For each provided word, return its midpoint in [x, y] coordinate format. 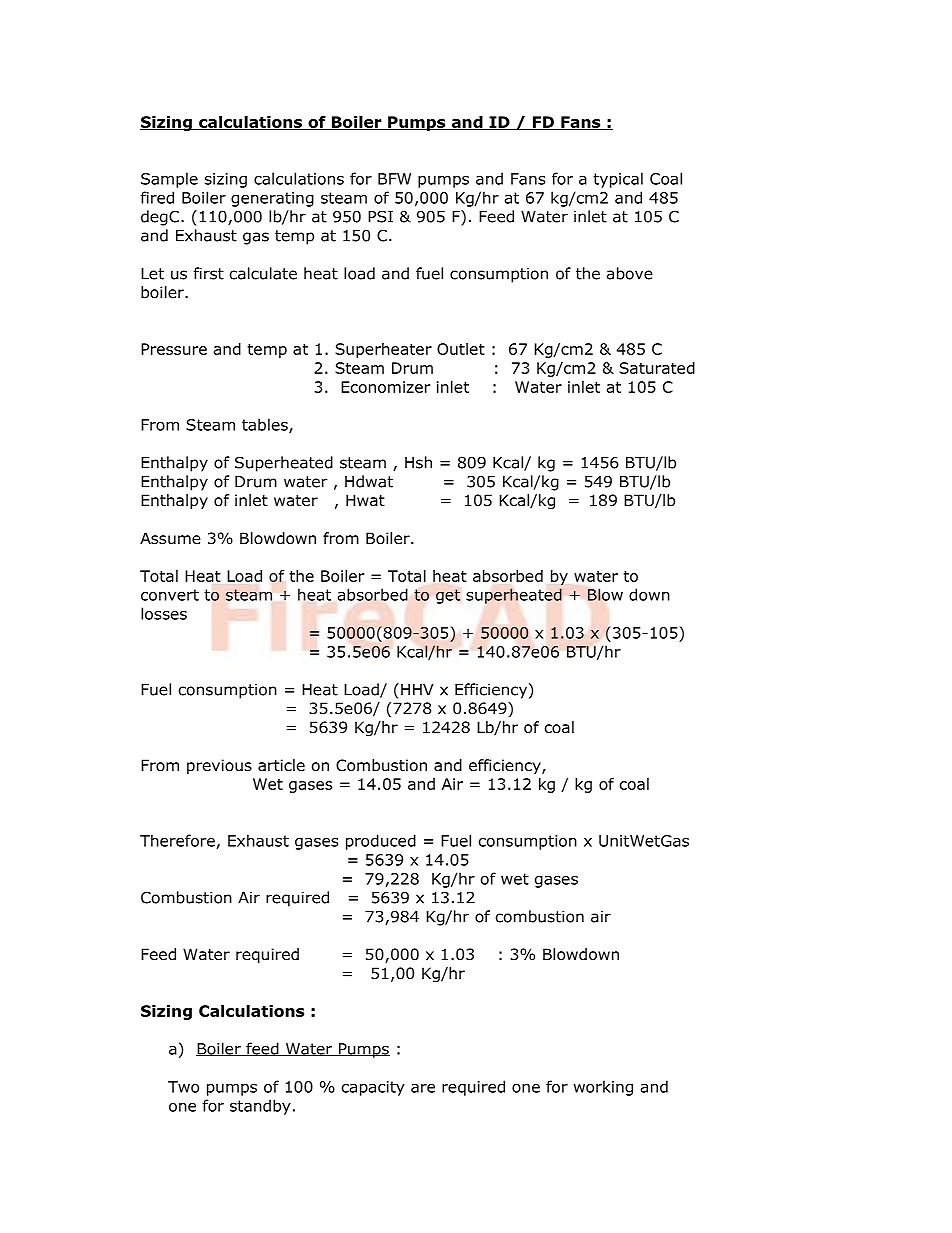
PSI [380, 216]
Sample [169, 180]
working [603, 1088]
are [423, 1088]
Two [183, 1087]
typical [618, 180]
